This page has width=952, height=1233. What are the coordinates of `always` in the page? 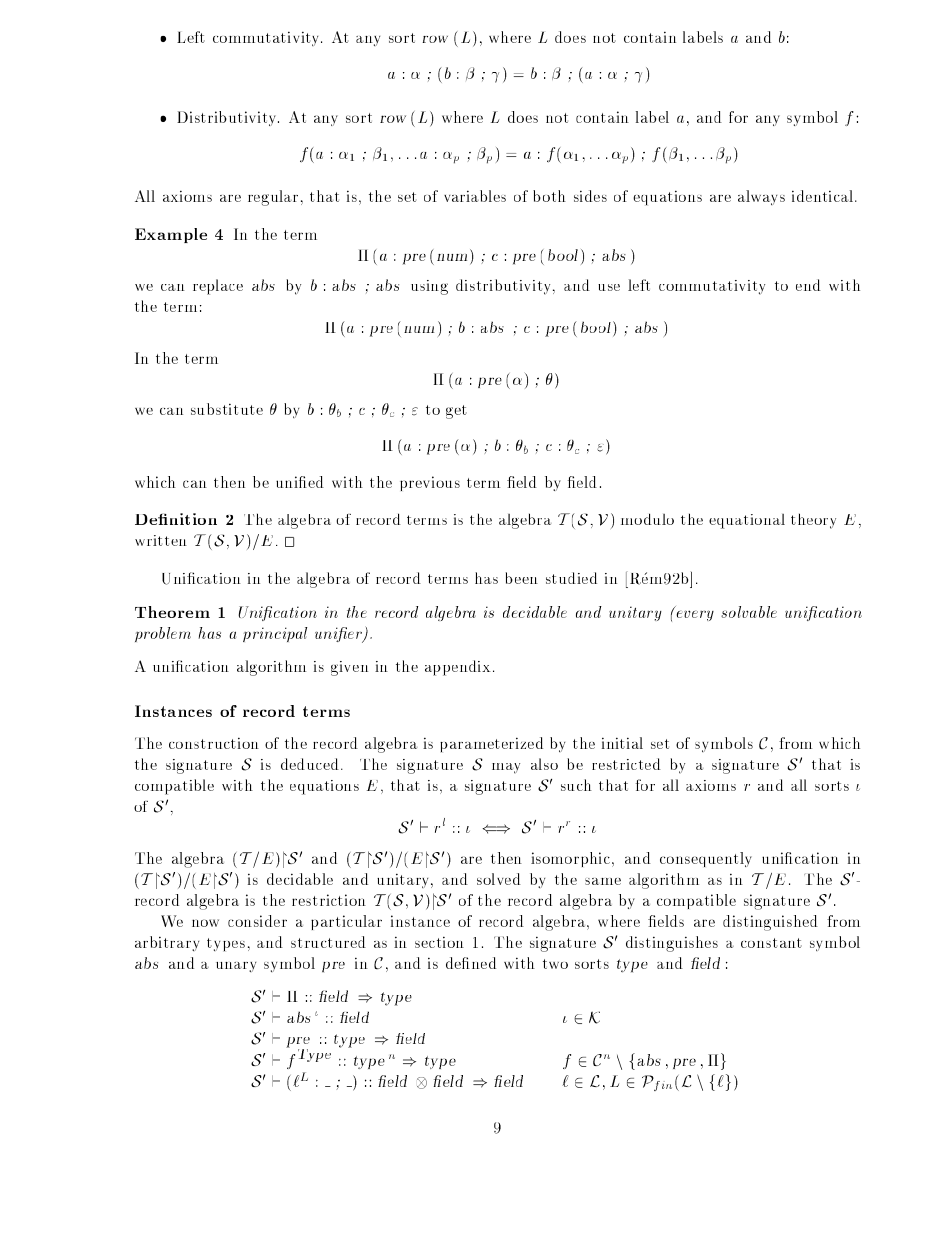 It's located at (761, 197).
